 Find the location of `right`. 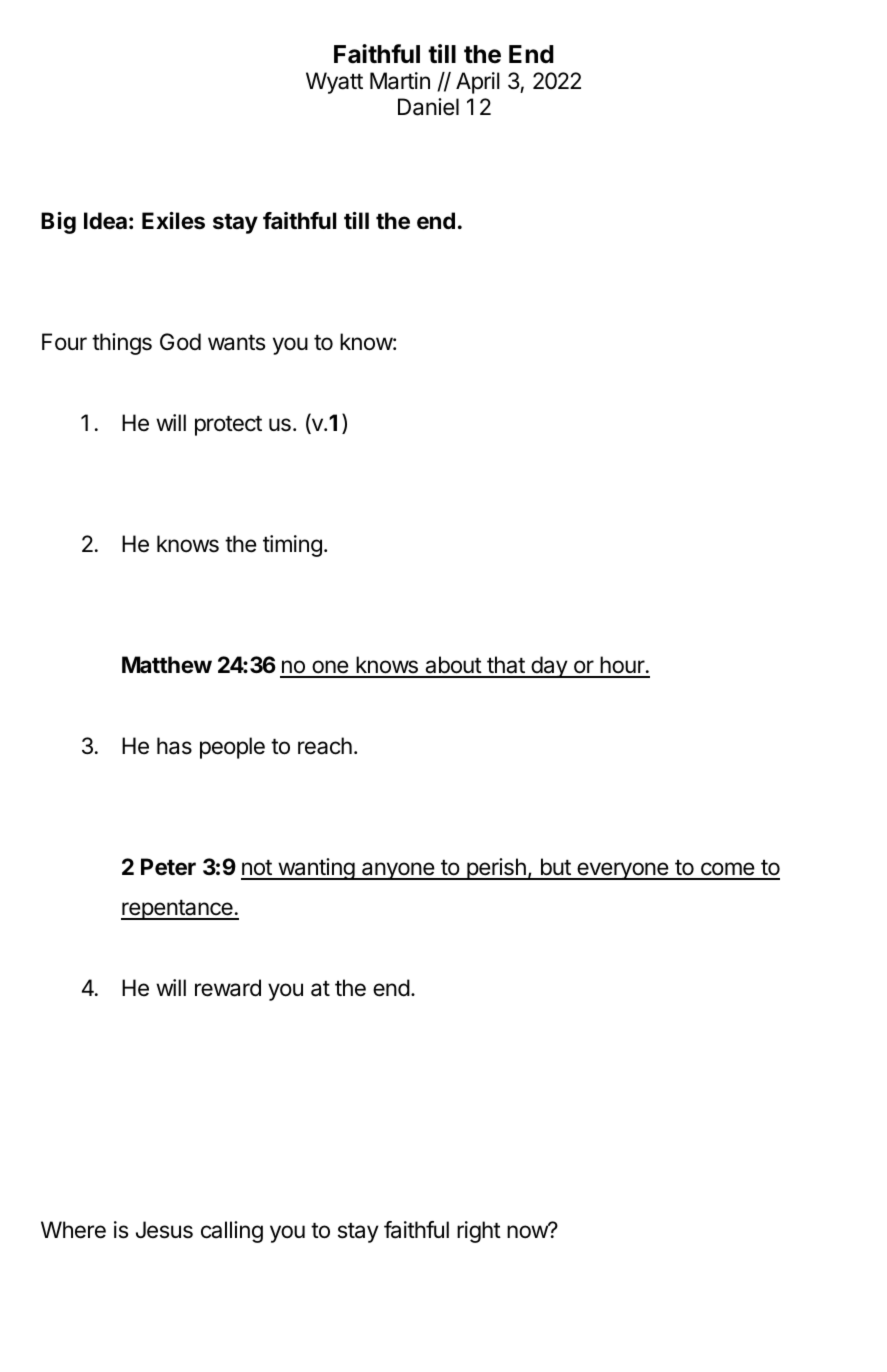

right is located at coordinates (479, 1232).
